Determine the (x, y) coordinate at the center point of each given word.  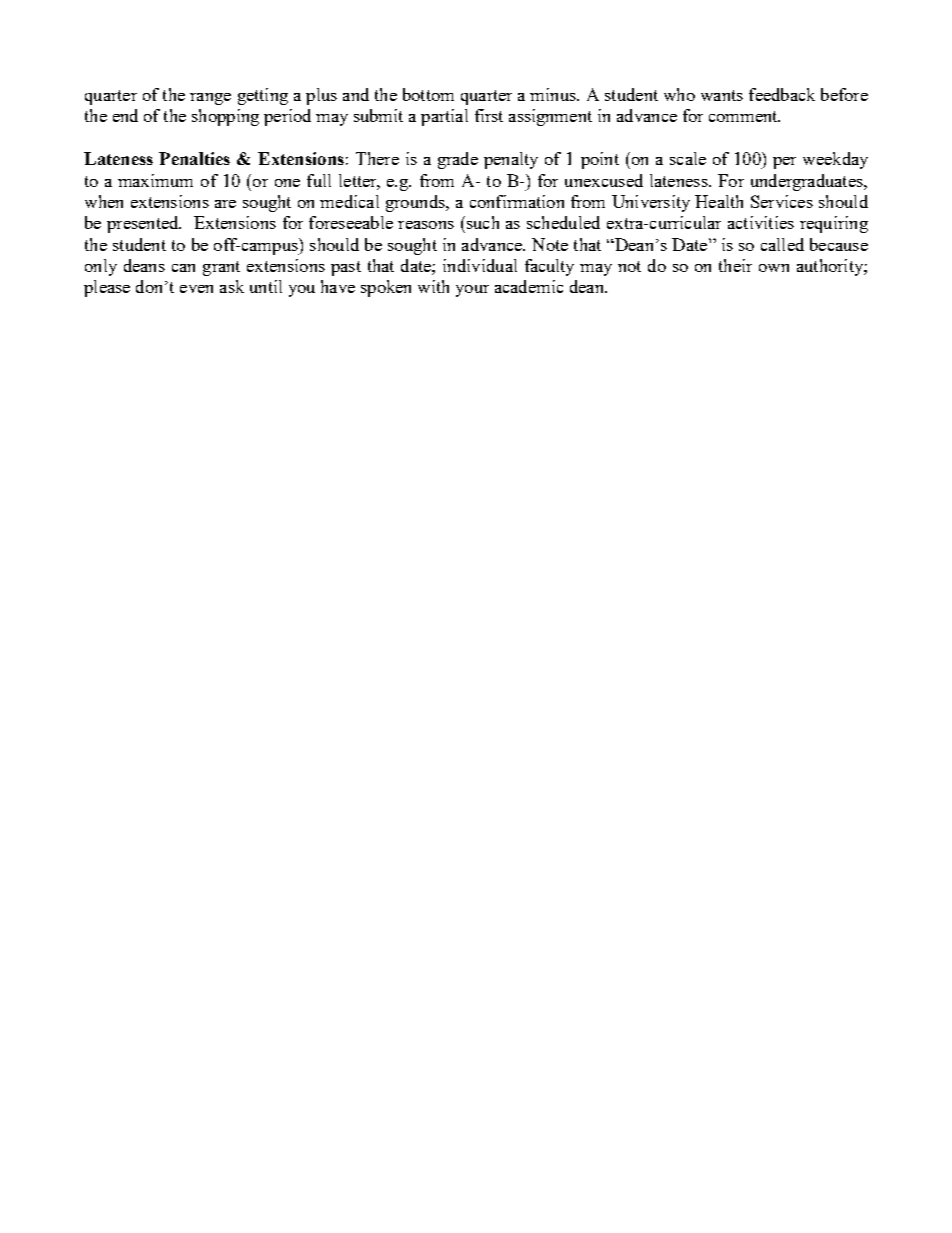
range (210, 99)
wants (722, 95)
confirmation (517, 201)
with (433, 286)
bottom (428, 94)
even (196, 289)
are (225, 204)
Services (782, 201)
